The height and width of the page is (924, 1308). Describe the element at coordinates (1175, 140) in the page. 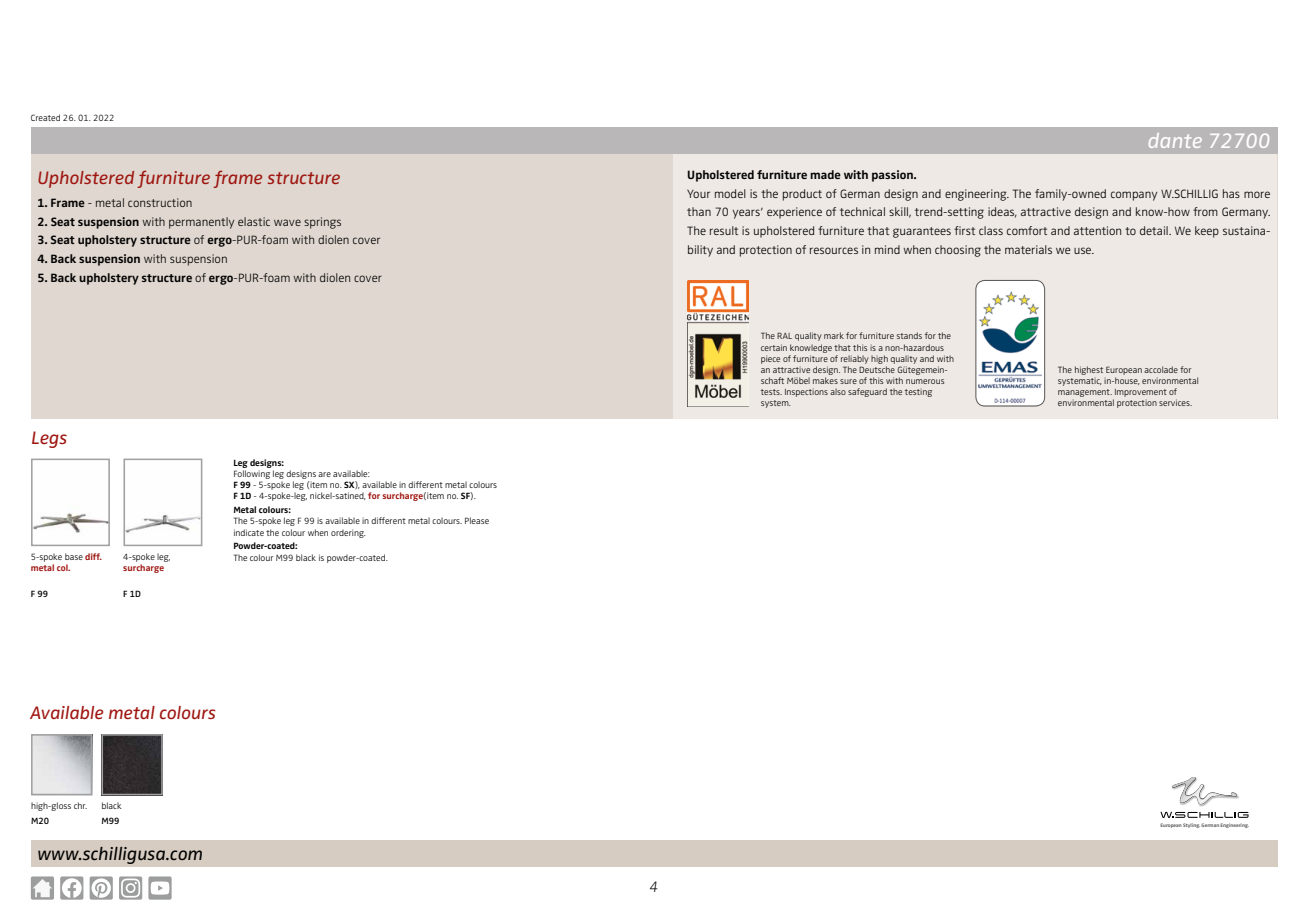

I see `dante` at that location.
